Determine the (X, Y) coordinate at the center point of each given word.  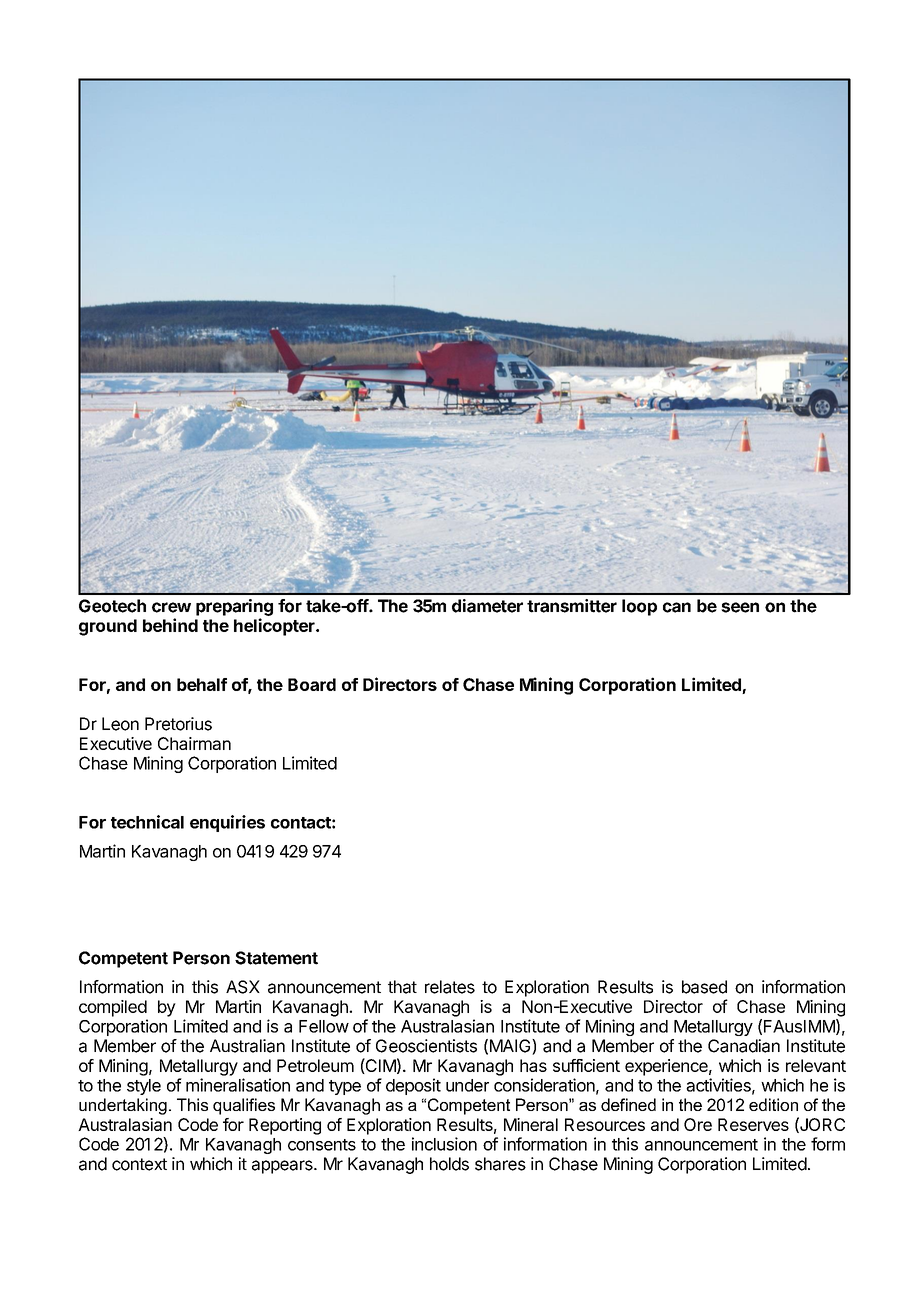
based (704, 987)
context (139, 1164)
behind (170, 625)
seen (740, 607)
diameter (487, 606)
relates (450, 987)
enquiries (227, 823)
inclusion (444, 1144)
